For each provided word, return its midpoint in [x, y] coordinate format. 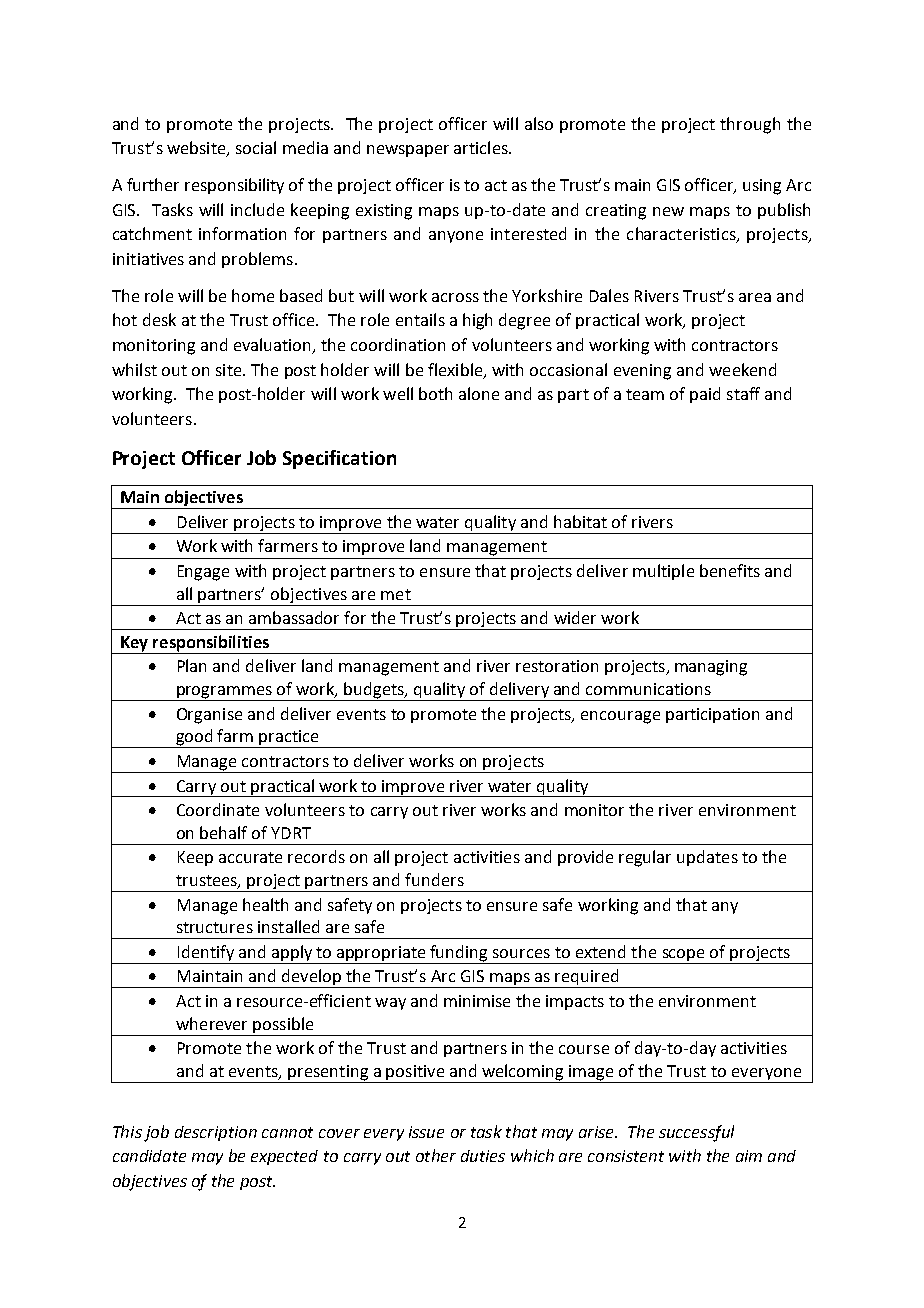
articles [482, 147]
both [435, 393]
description [216, 1133]
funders [434, 879]
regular [645, 858]
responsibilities [211, 644]
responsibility [234, 186]
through [750, 125]
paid [705, 395]
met [396, 594]
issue [426, 1132]
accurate [250, 857]
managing [711, 668]
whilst [134, 369]
